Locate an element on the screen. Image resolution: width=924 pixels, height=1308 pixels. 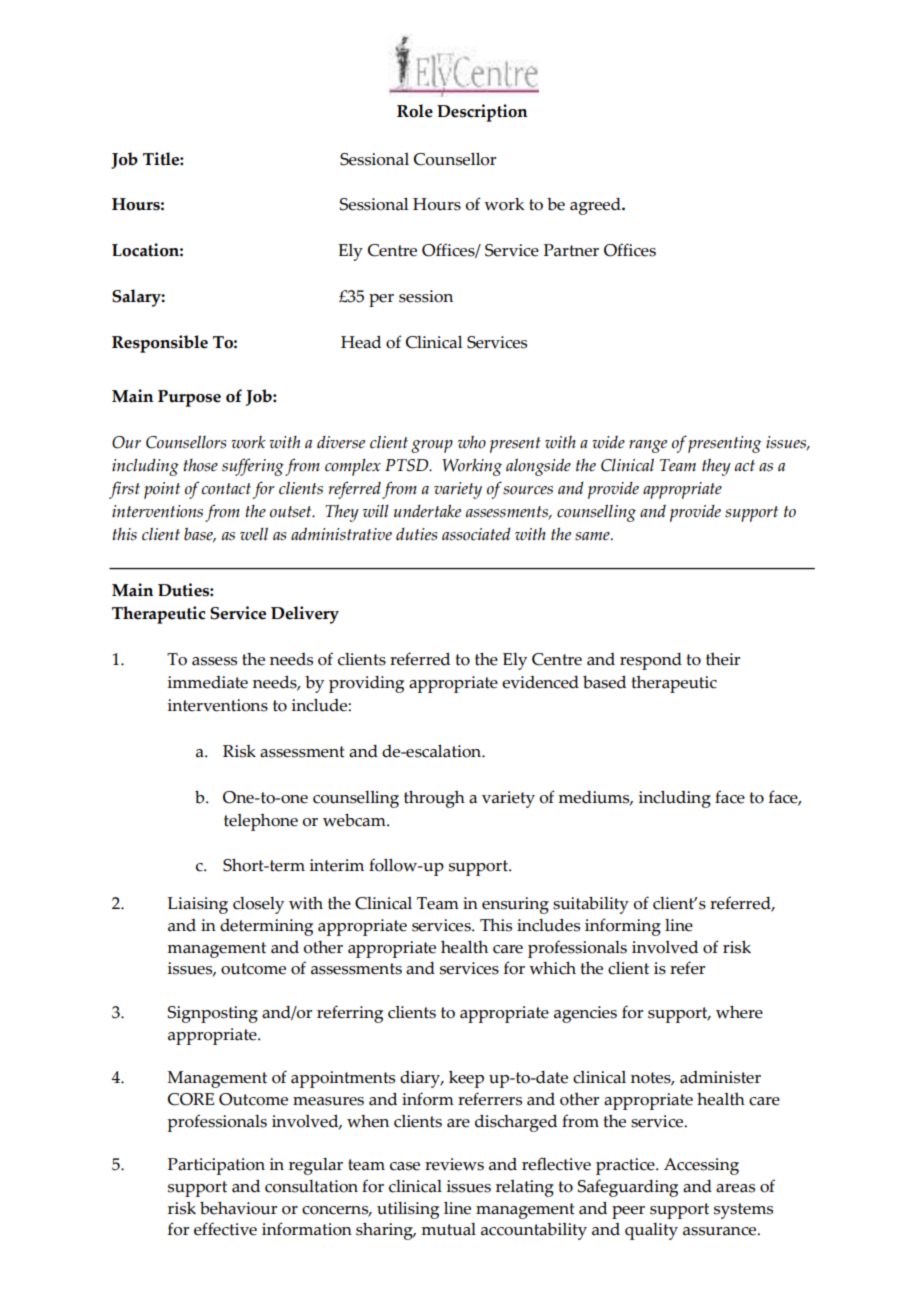
agreed is located at coordinates (596, 206).
